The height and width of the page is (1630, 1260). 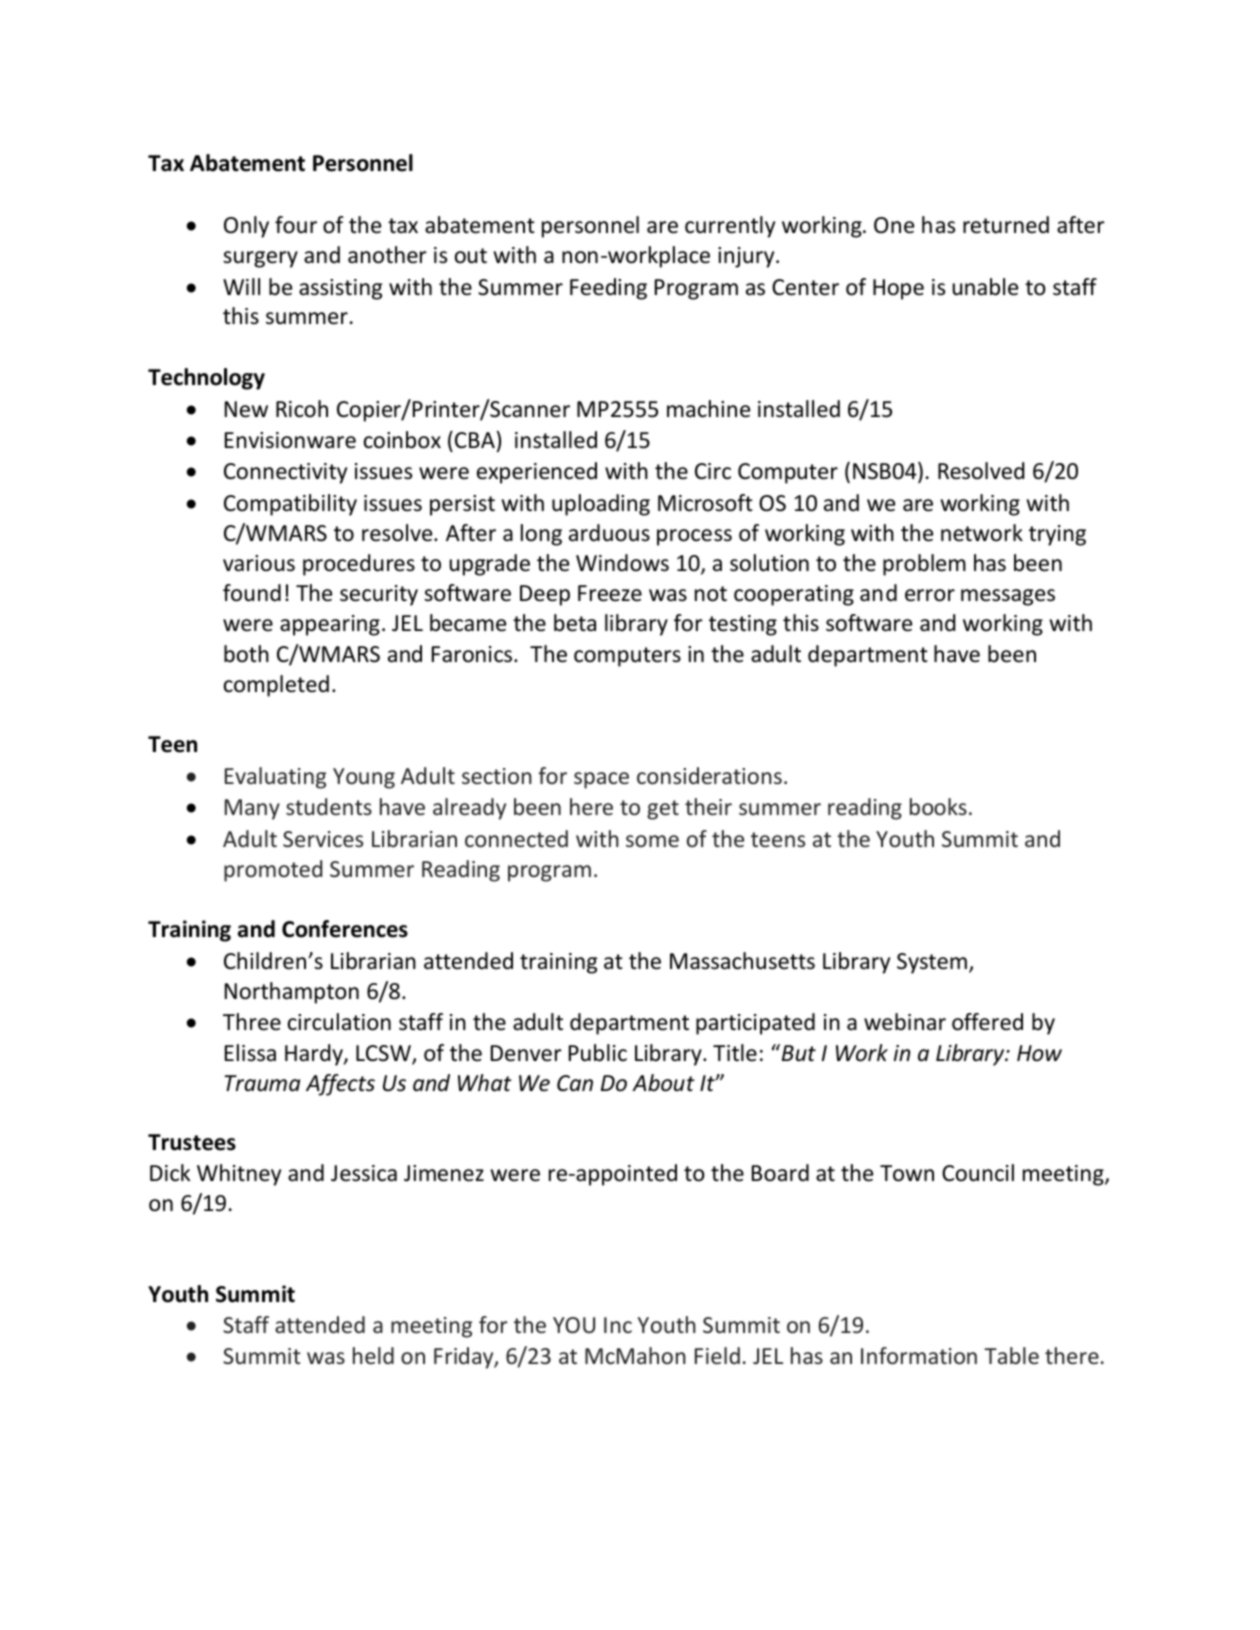 I want to click on problem, so click(x=924, y=565).
